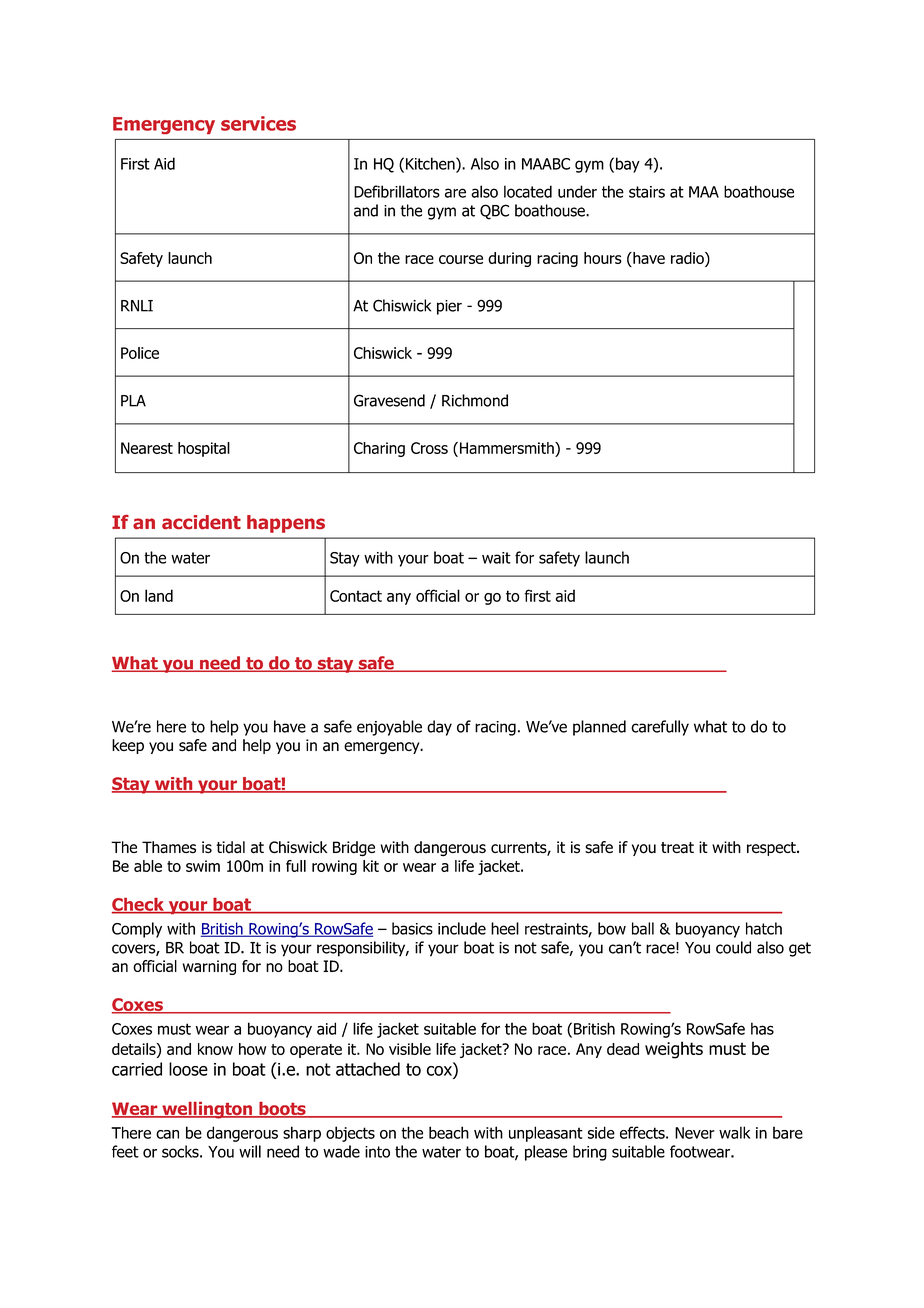 Image resolution: width=924 pixels, height=1308 pixels. Describe the element at coordinates (528, 191) in the screenshot. I see `located` at that location.
